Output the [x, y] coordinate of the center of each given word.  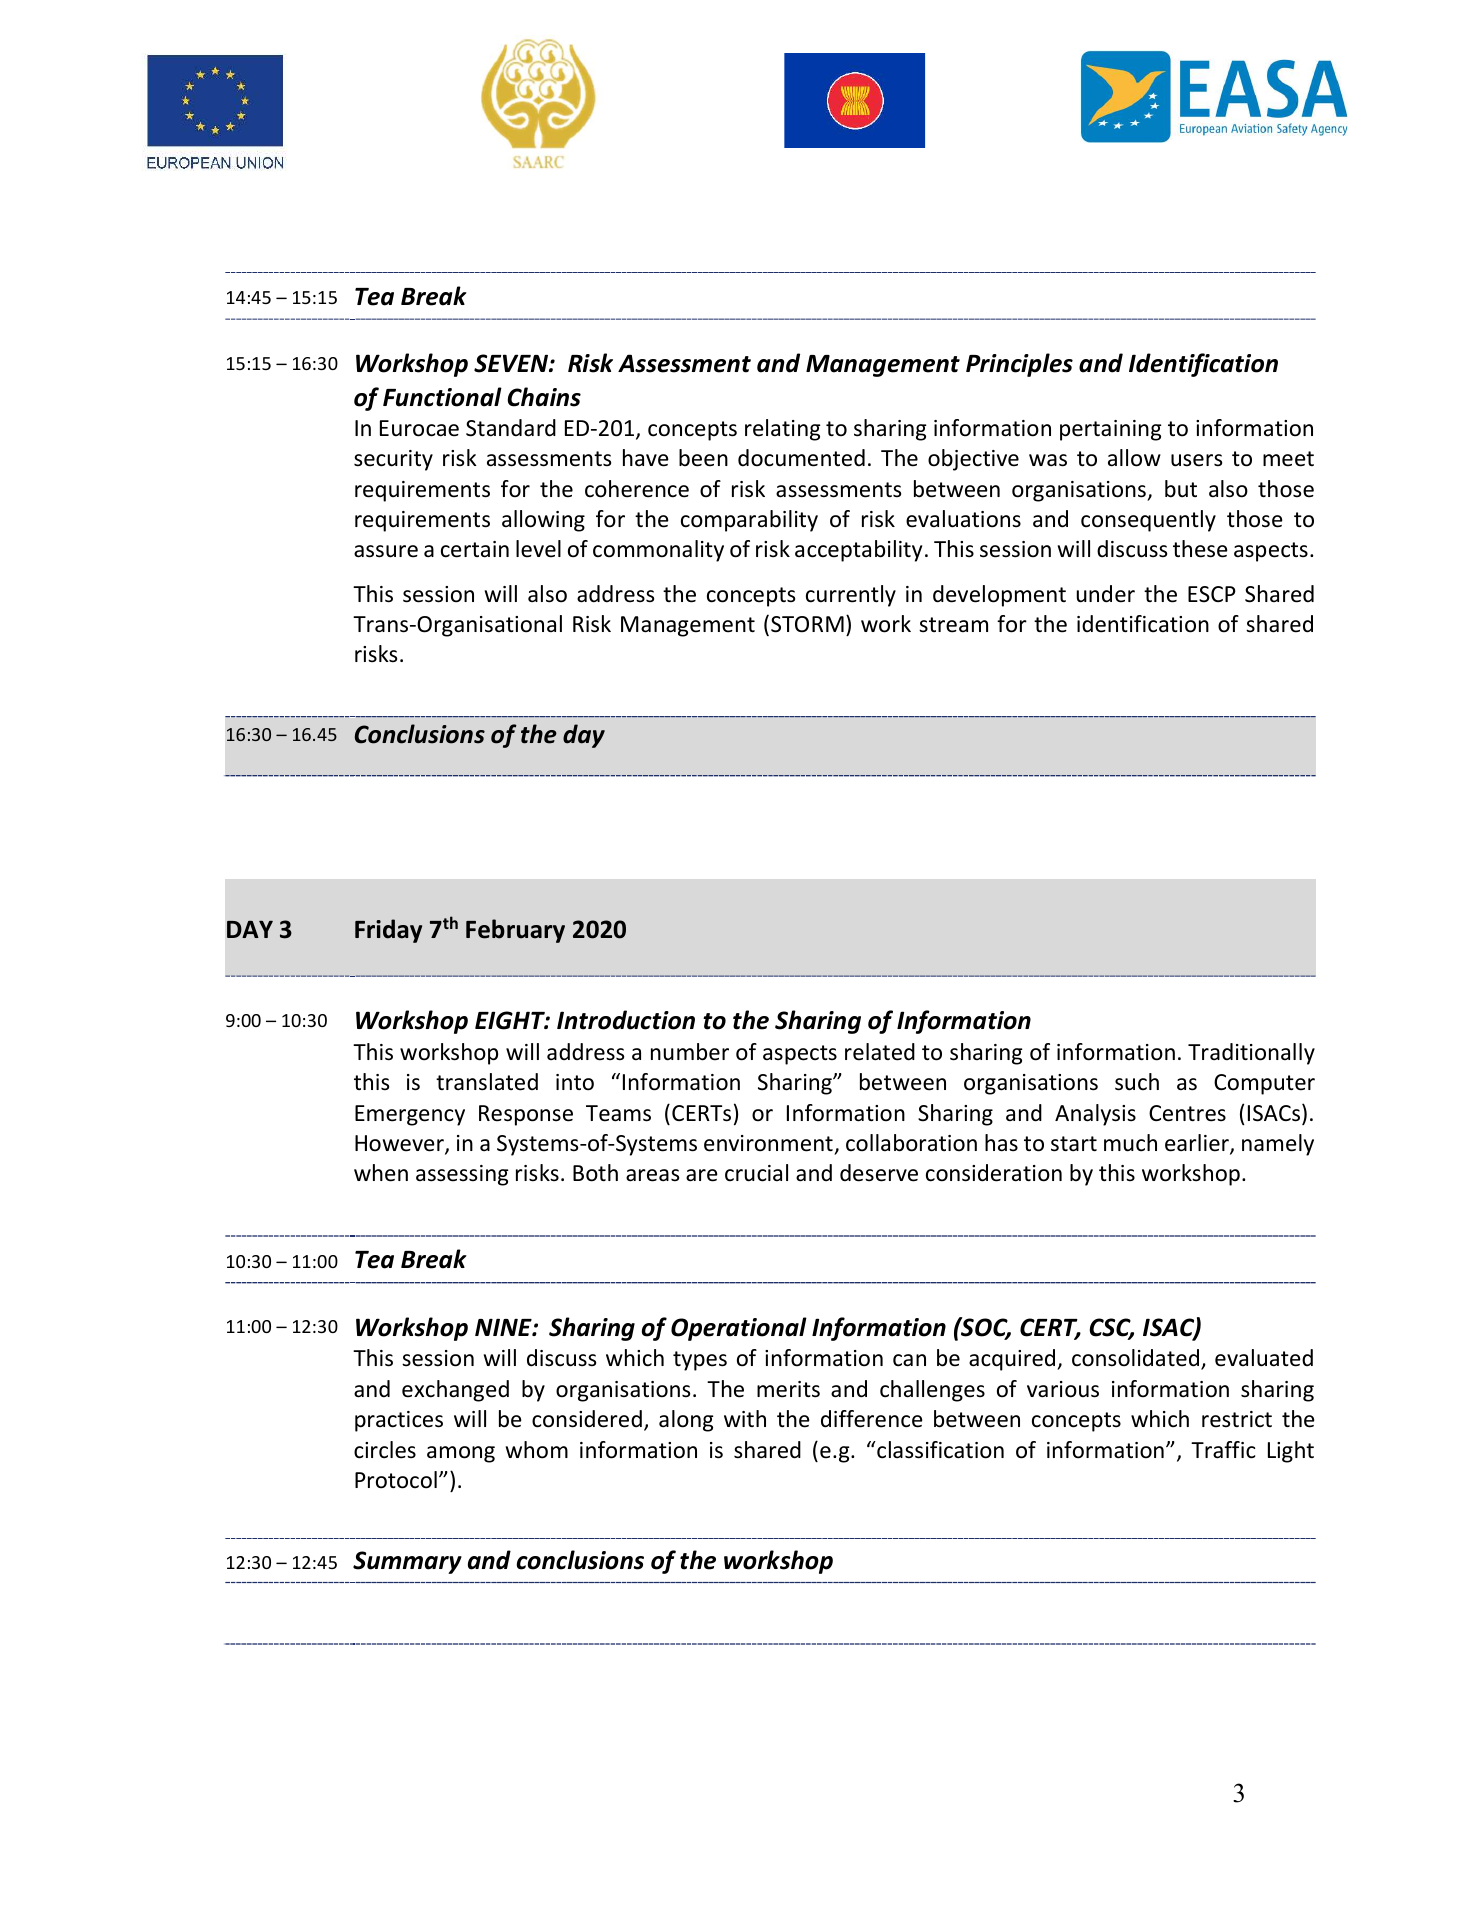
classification [939, 1450]
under [1106, 594]
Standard [511, 428]
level [538, 549]
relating [782, 430]
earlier [1198, 1144]
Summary [407, 1562]
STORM [807, 624]
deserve [879, 1173]
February [515, 931]
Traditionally [1251, 1054]
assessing [462, 1175]
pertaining [1110, 430]
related [880, 1052]
